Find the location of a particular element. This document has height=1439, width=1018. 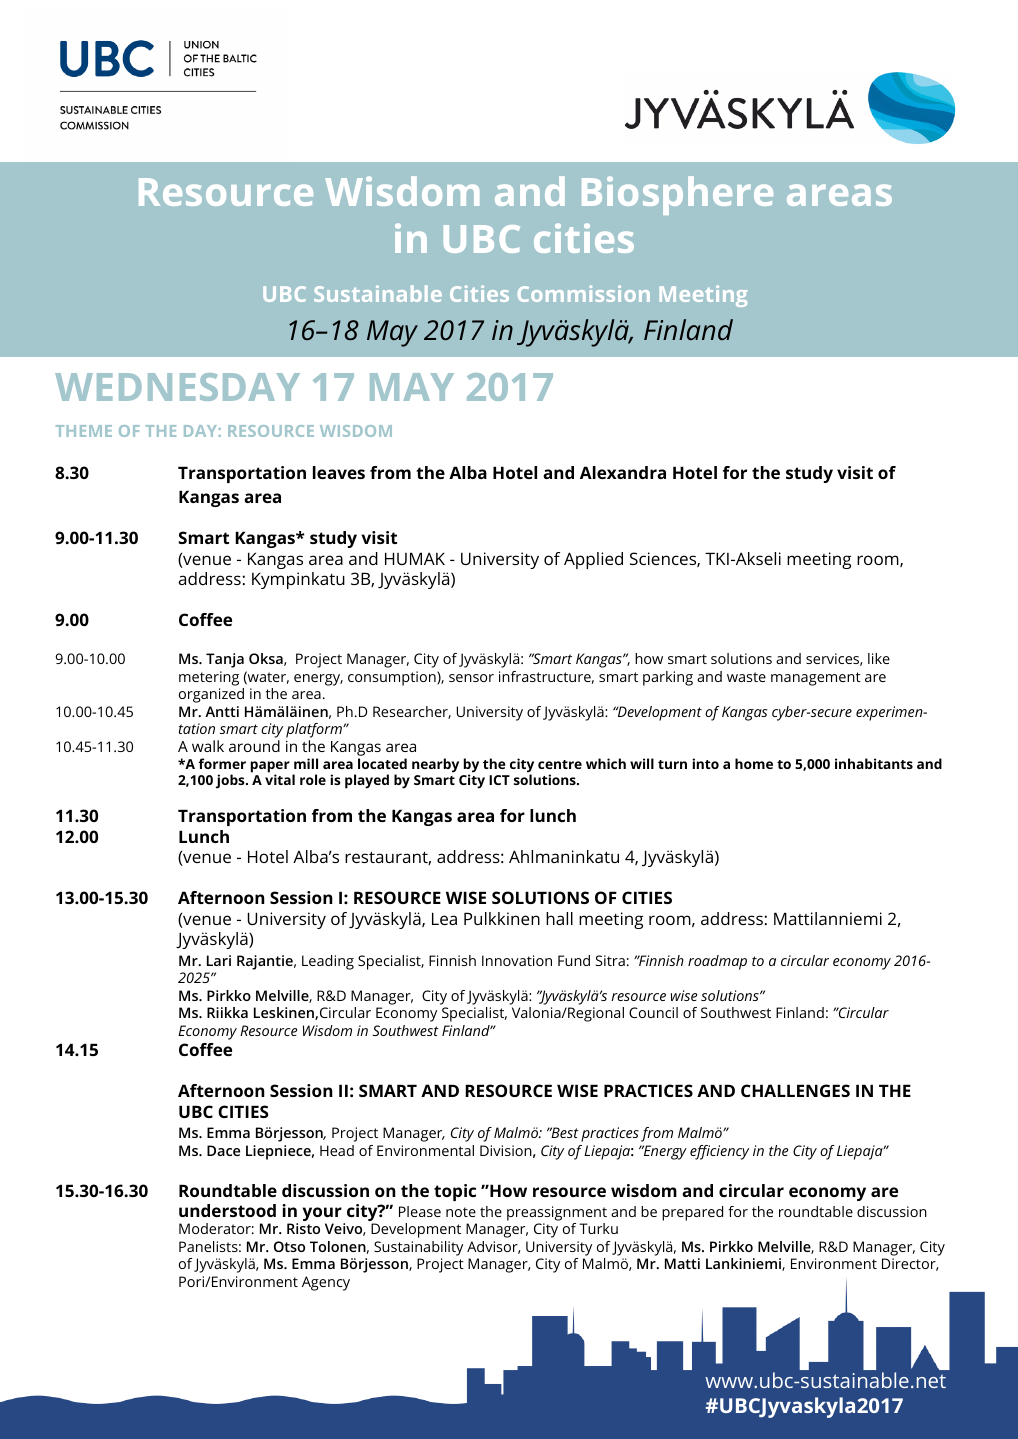

Applied is located at coordinates (593, 560).
